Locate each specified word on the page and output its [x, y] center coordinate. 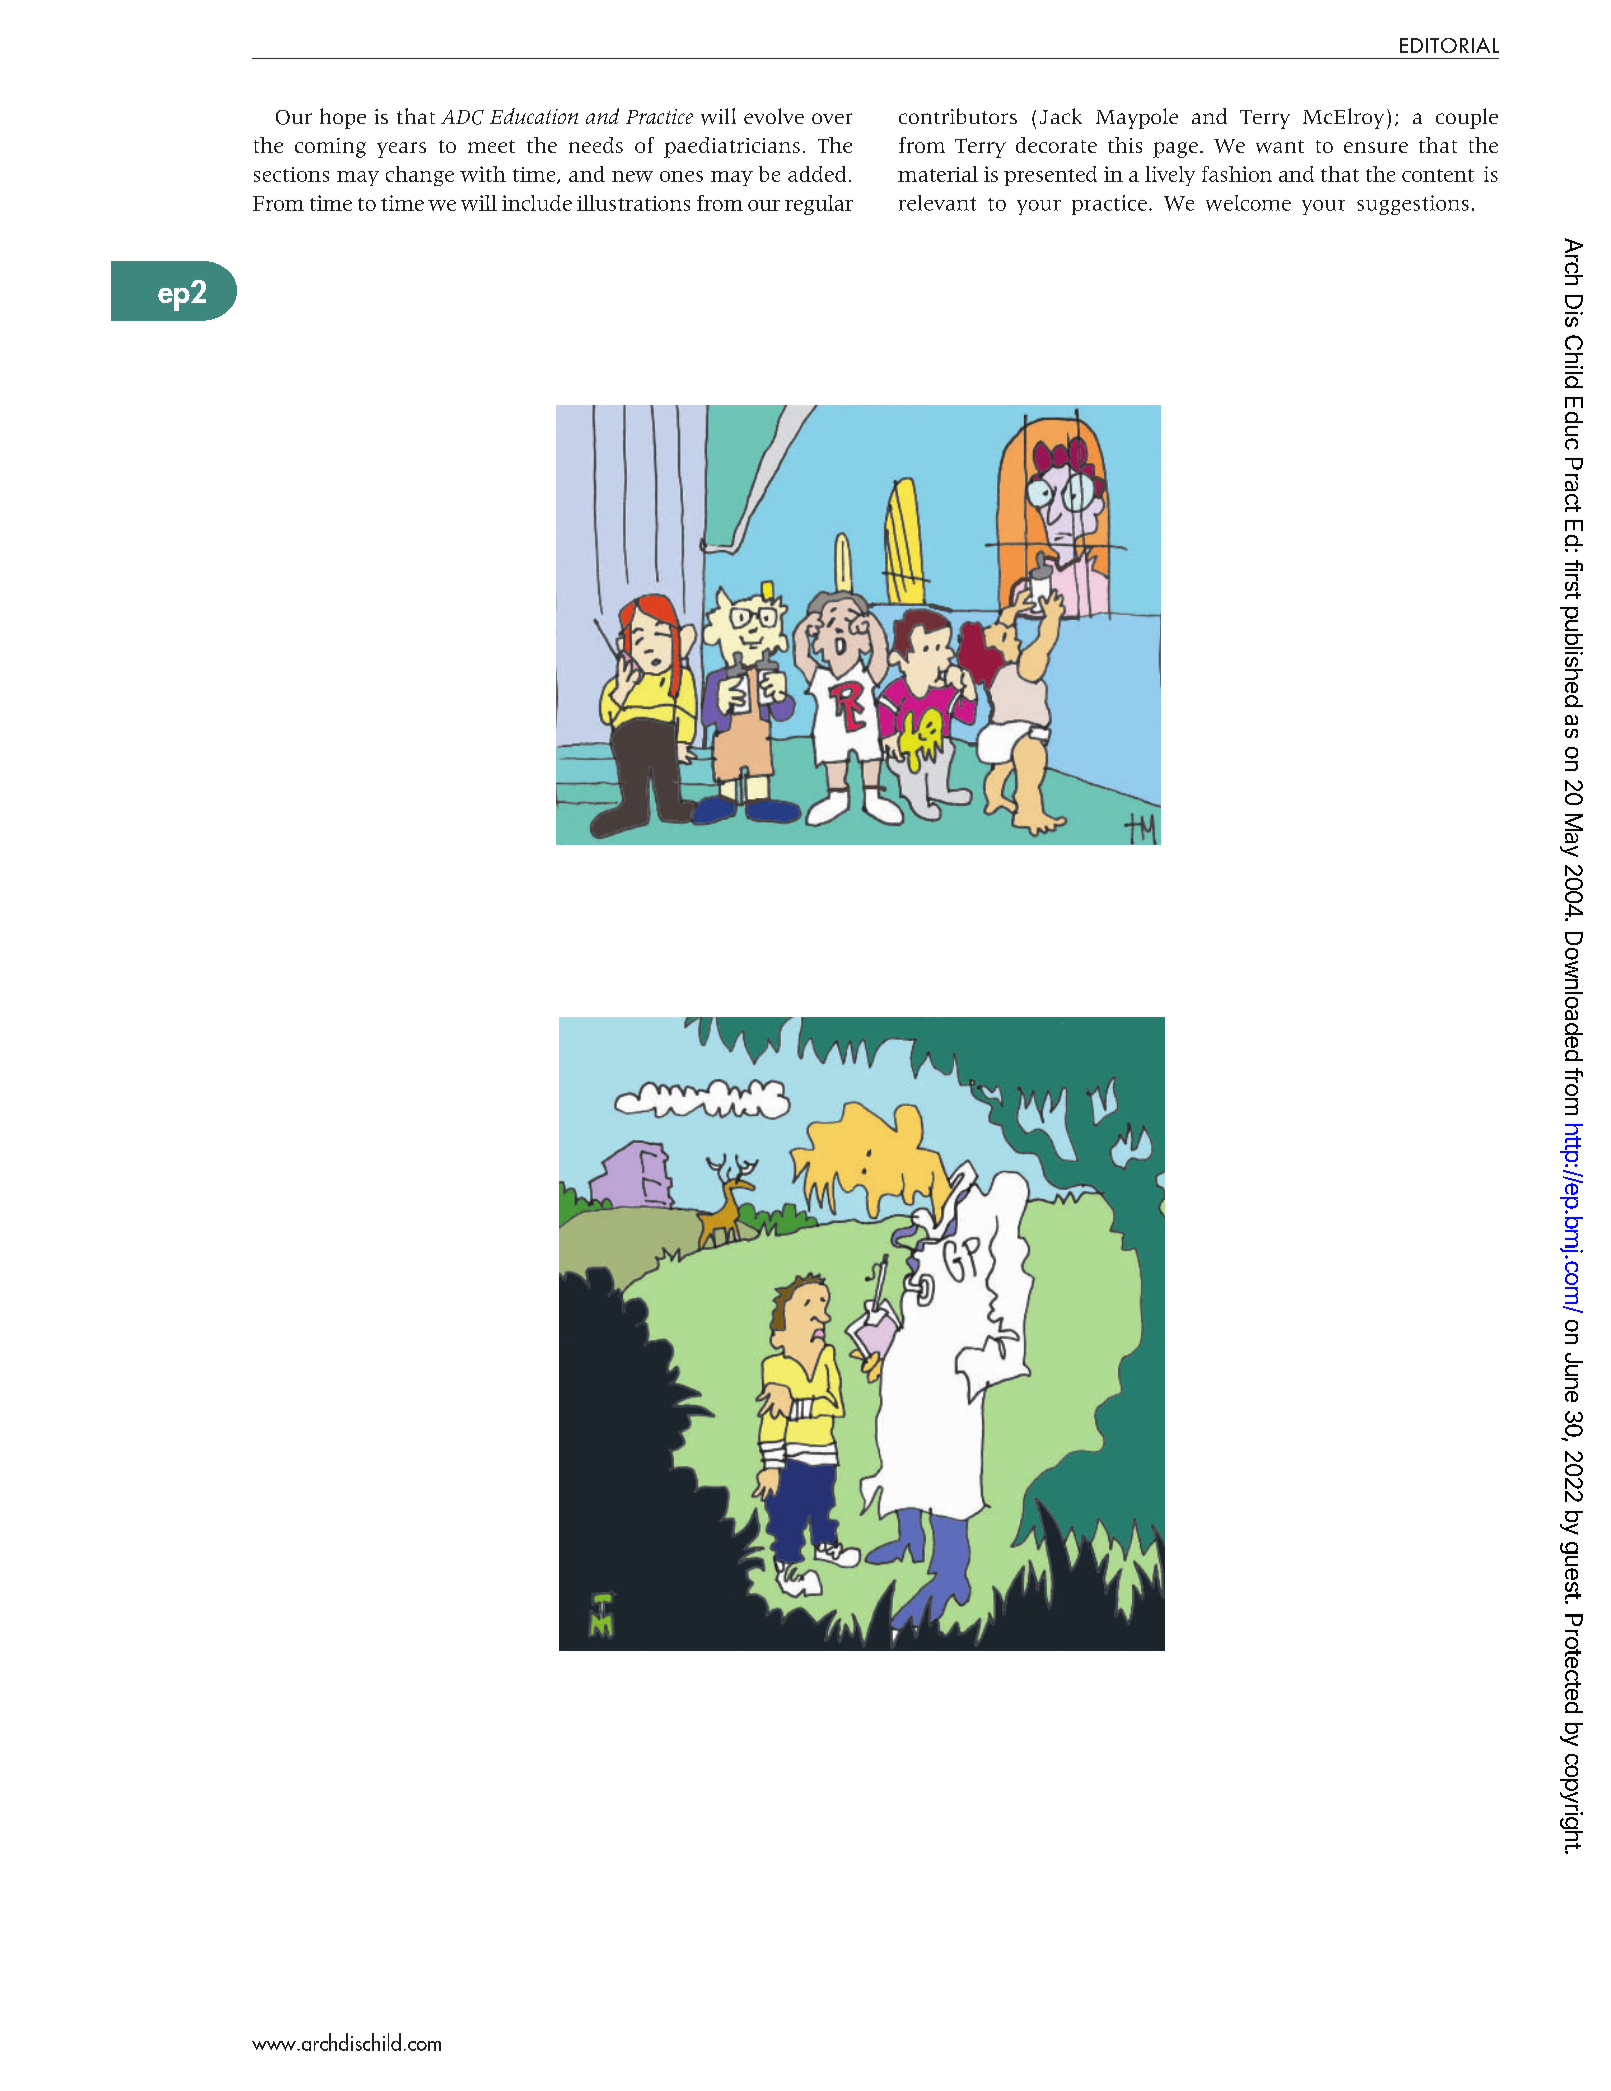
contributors [958, 116]
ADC [462, 117]
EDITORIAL [1449, 45]
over [832, 118]
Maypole [1137, 118]
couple [1467, 118]
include [537, 203]
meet [491, 146]
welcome [1248, 203]
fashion [1237, 174]
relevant [937, 203]
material [938, 174]
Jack [1061, 116]
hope [343, 118]
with [483, 174]
